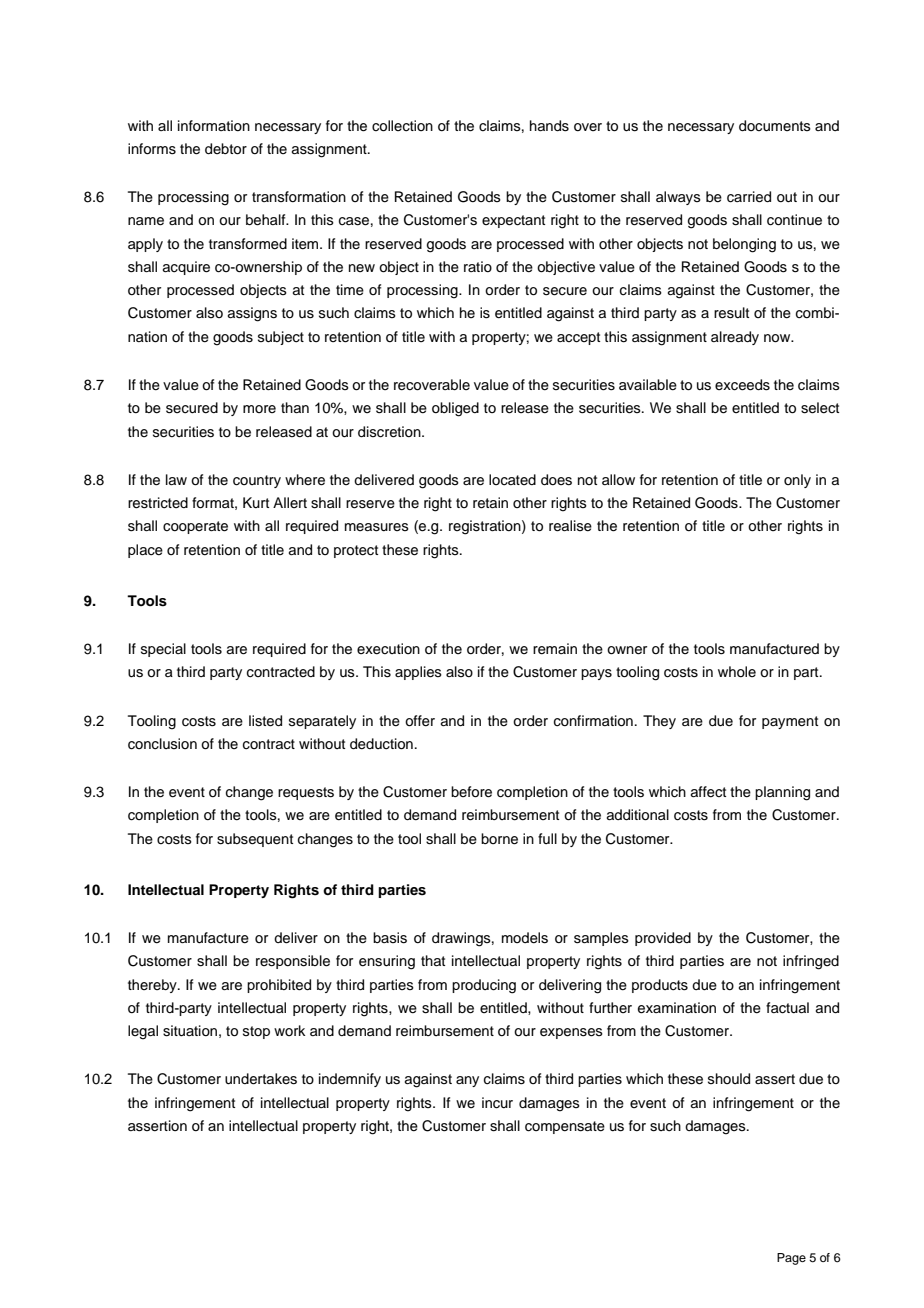 This screenshot has width=924, height=1308. What do you see at coordinates (565, 1127) in the screenshot?
I see `compensate` at bounding box center [565, 1127].
